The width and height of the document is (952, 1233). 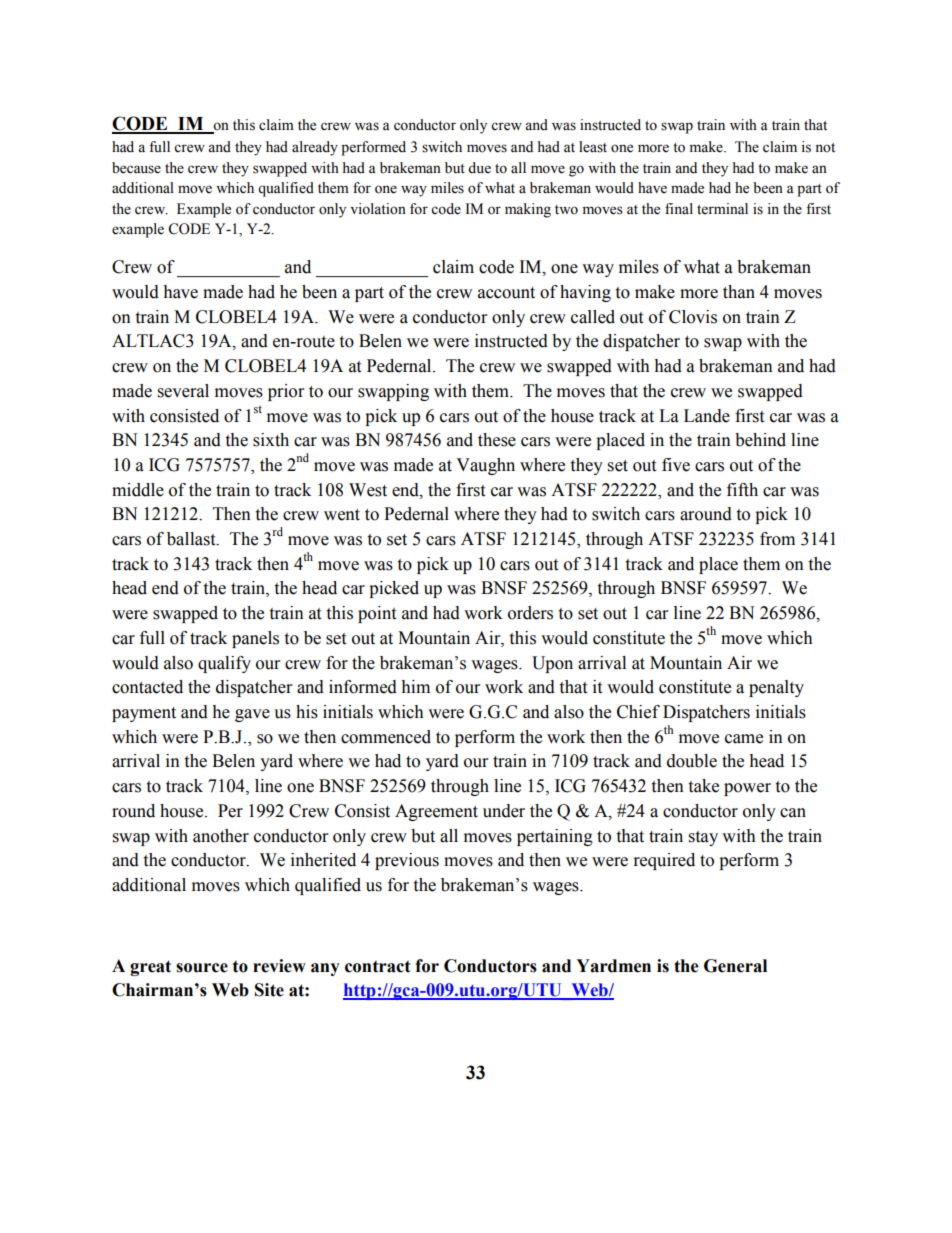 What do you see at coordinates (722, 209) in the document?
I see `terminal` at bounding box center [722, 209].
